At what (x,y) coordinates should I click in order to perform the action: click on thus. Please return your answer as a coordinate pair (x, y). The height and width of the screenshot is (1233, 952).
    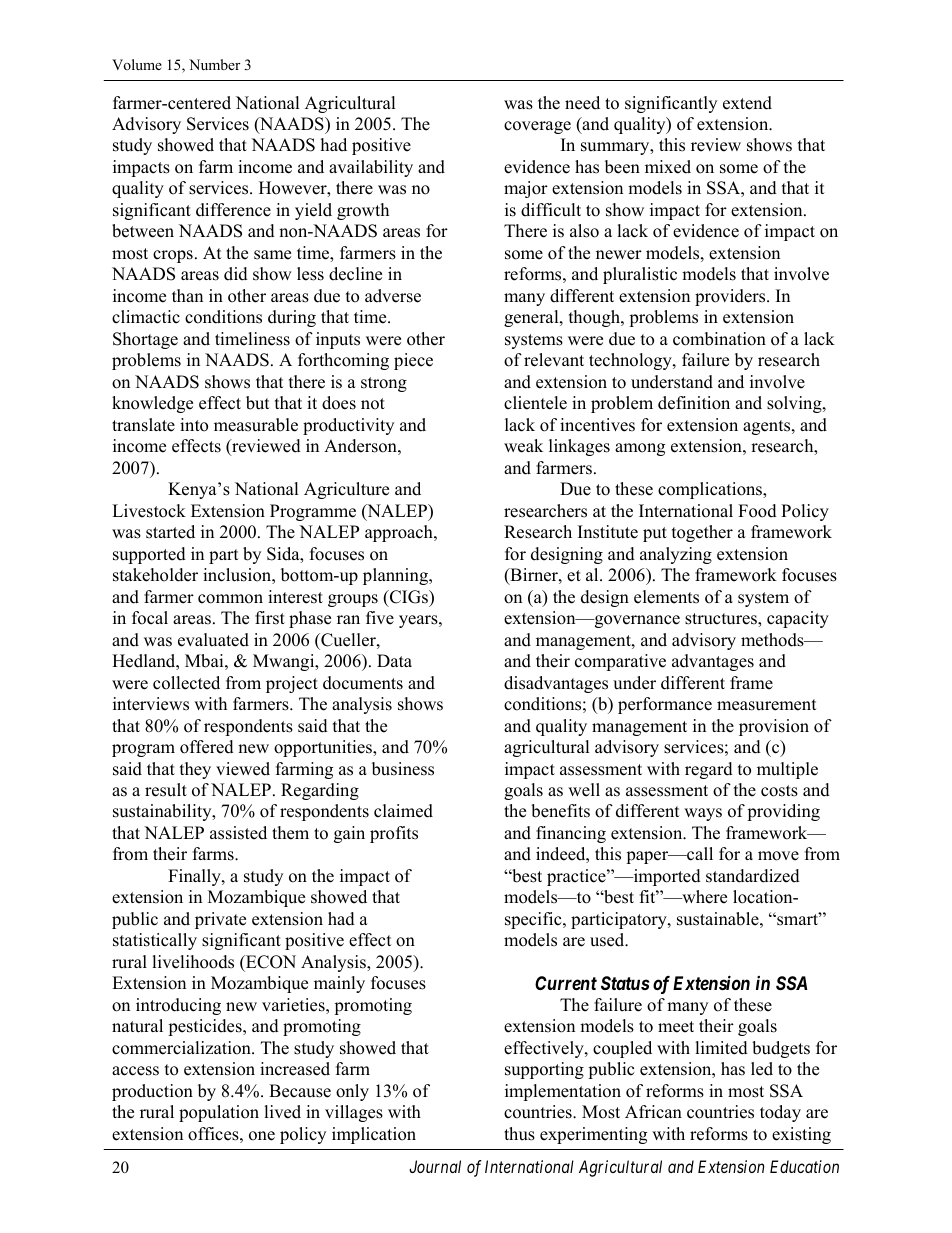
    Looking at the image, I should click on (519, 1134).
